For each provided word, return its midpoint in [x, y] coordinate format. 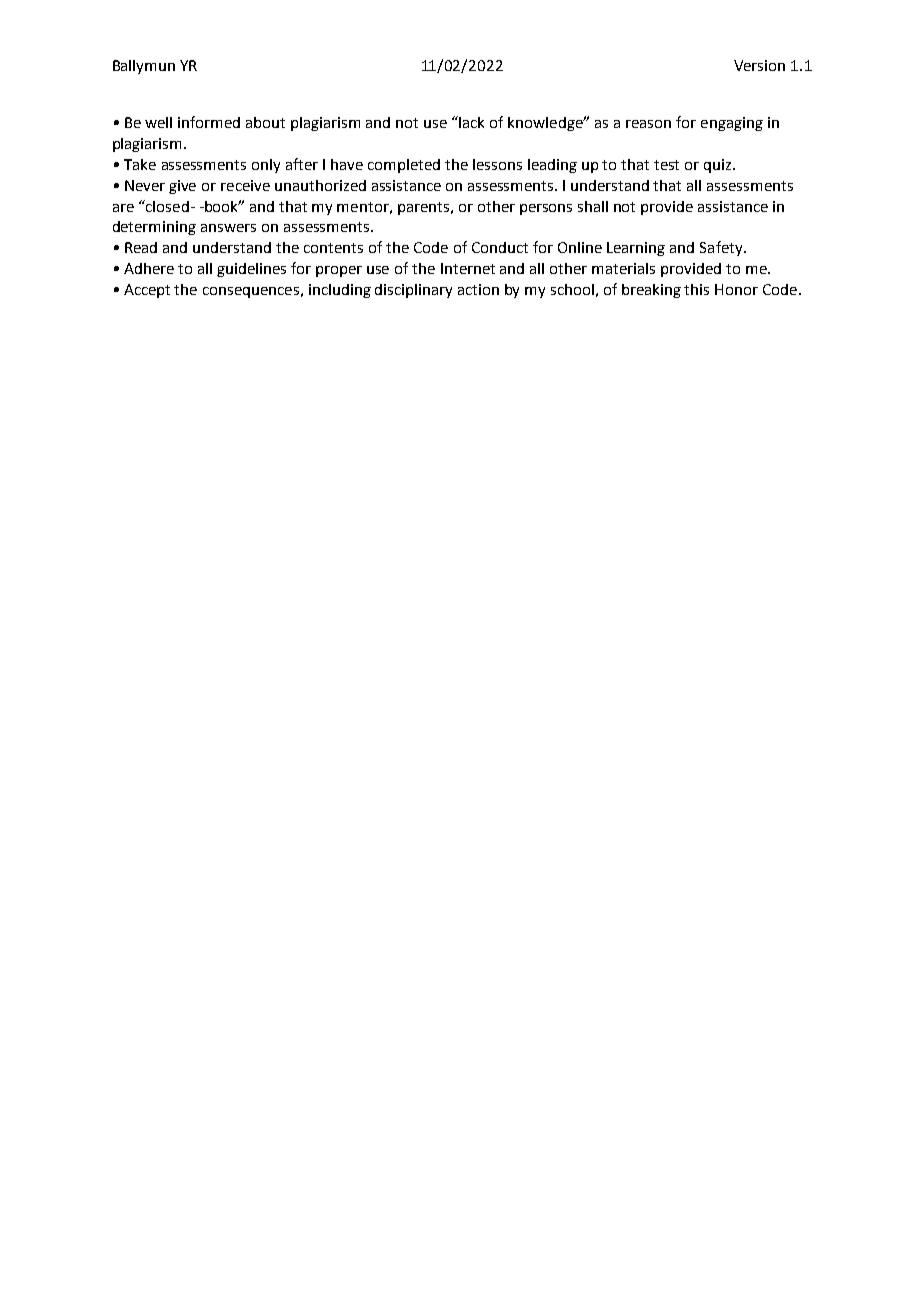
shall [593, 206]
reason [648, 124]
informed [209, 122]
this [696, 289]
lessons [497, 164]
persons [546, 209]
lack [471, 122]
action [478, 289]
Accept [147, 291]
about [265, 122]
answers [228, 228]
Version [759, 65]
